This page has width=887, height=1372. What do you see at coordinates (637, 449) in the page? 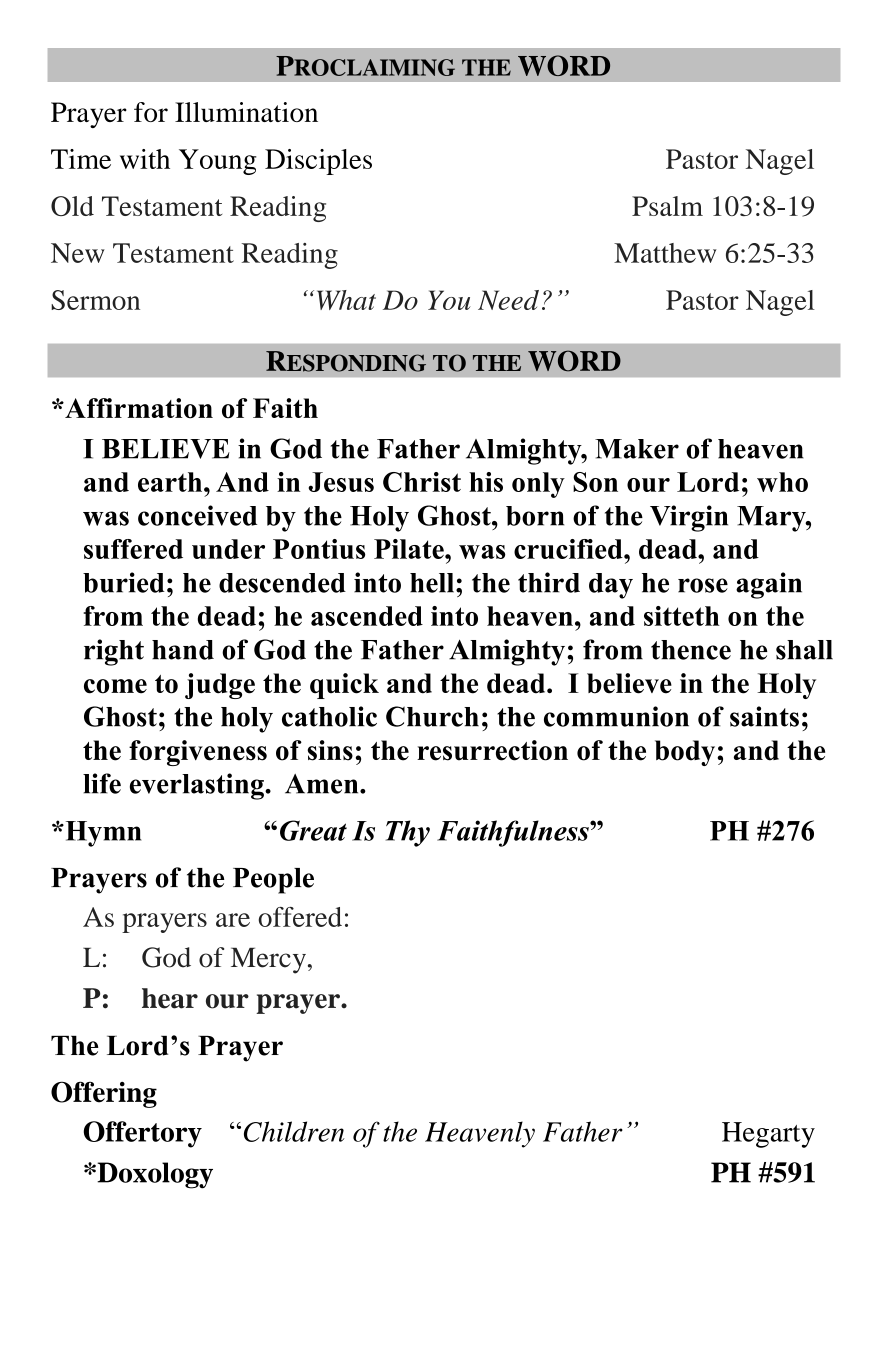
I see `Maker` at bounding box center [637, 449].
